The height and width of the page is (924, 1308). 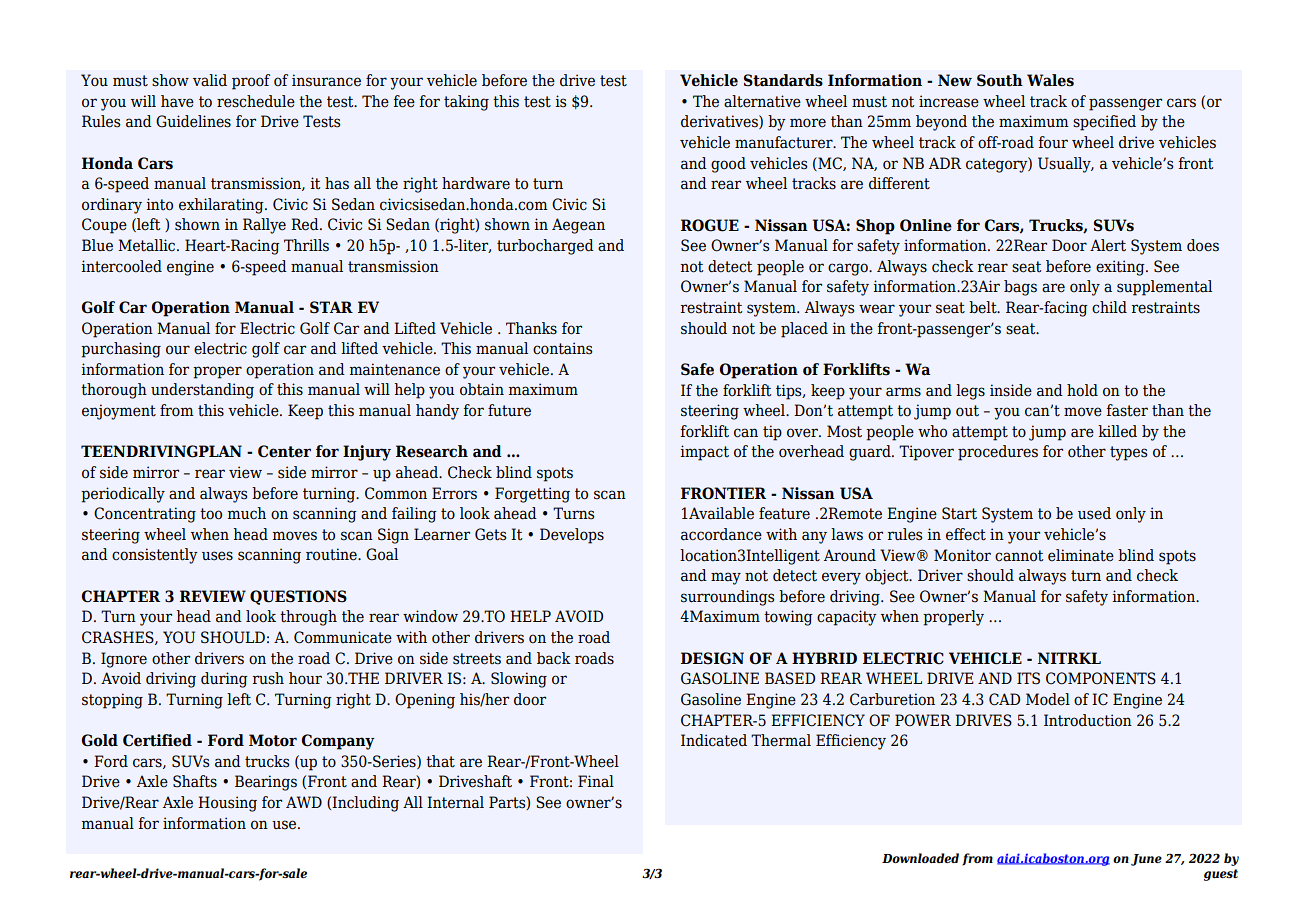 I want to click on June, so click(x=1146, y=860).
